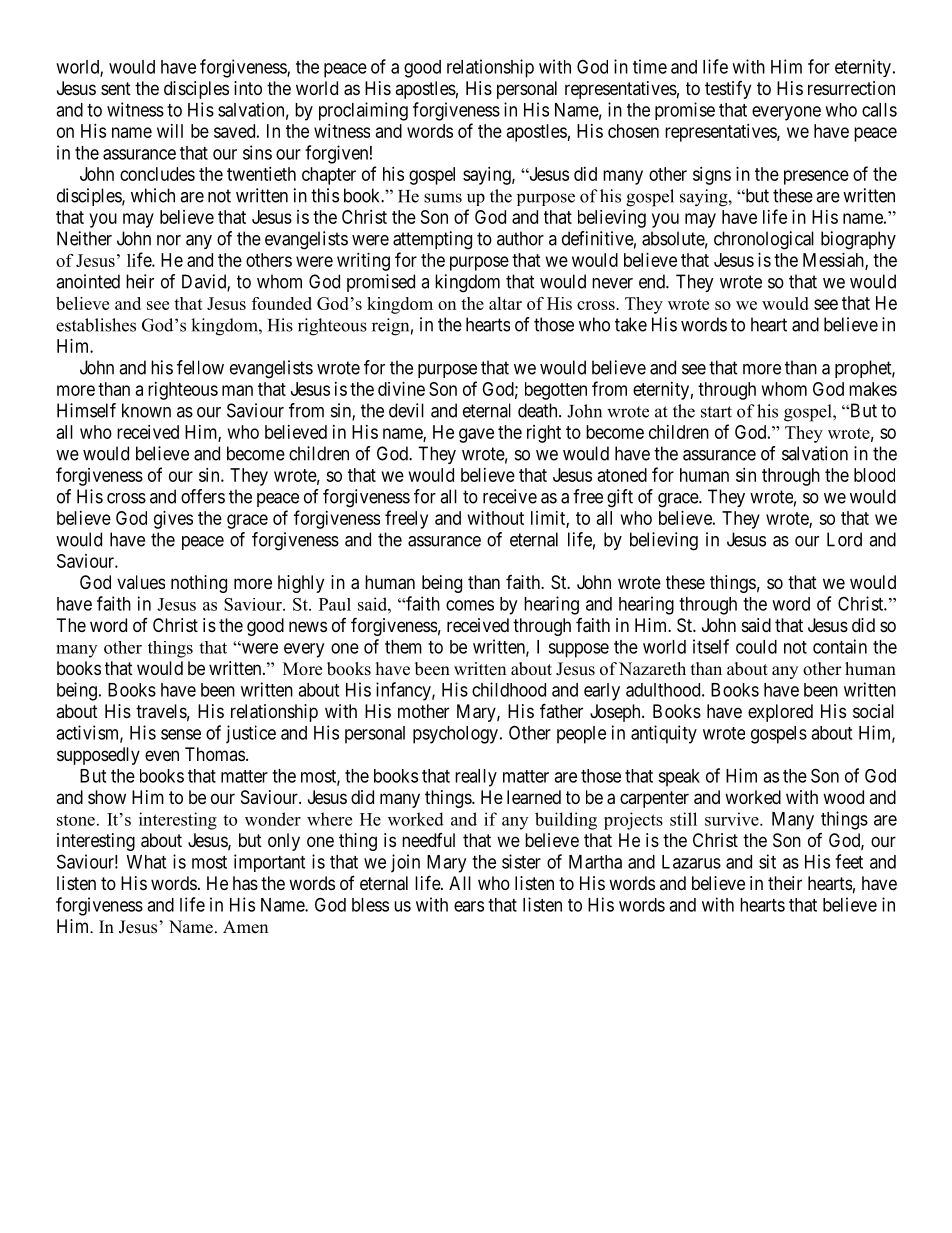  I want to click on offers, so click(203, 496).
